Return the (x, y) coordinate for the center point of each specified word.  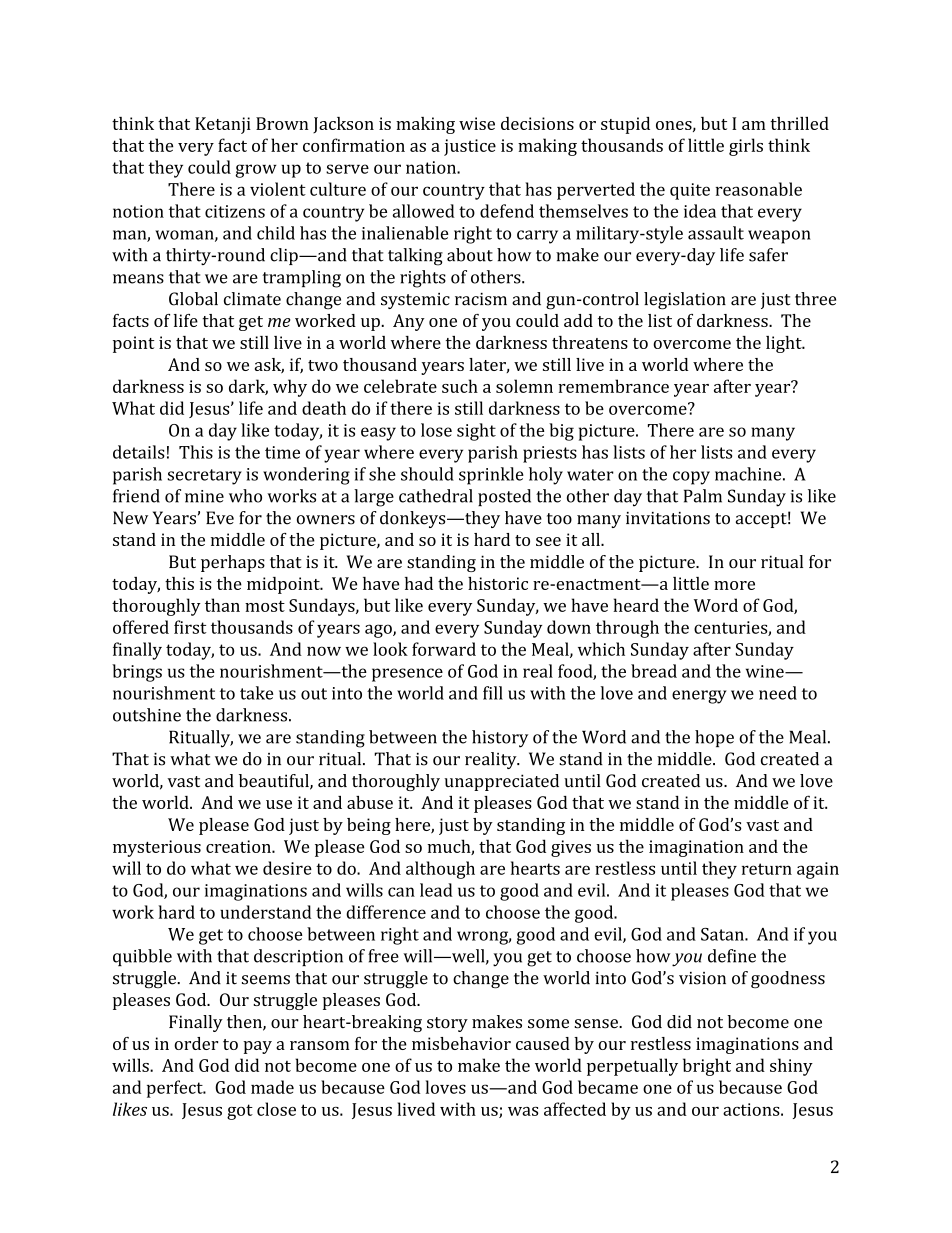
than (222, 605)
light (785, 344)
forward (444, 649)
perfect (176, 1089)
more (734, 585)
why (290, 388)
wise (477, 123)
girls (746, 147)
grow (256, 171)
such (460, 386)
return (767, 869)
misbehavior (461, 1043)
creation (239, 846)
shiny (791, 1067)
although (440, 870)
